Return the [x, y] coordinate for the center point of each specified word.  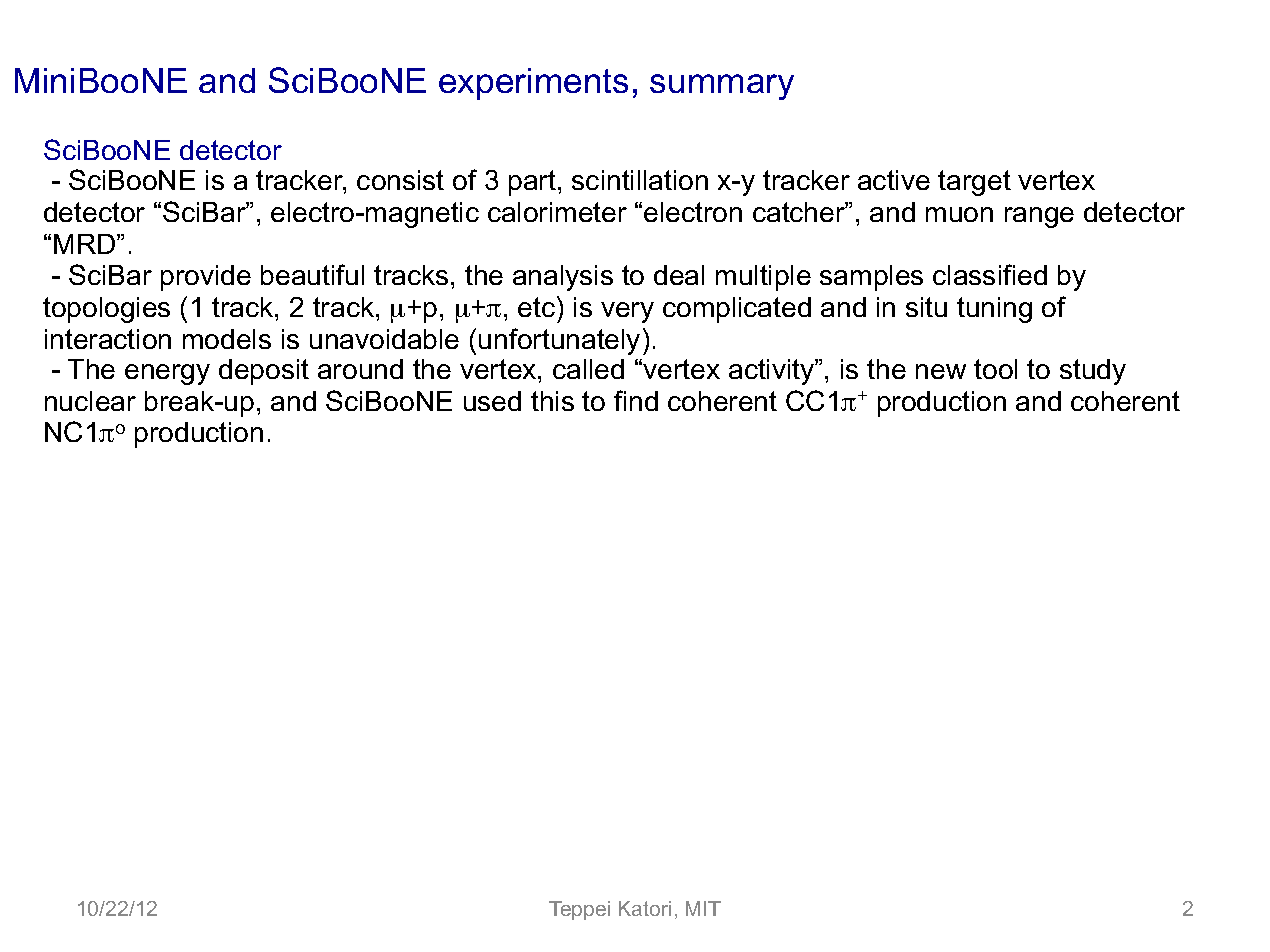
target [974, 183]
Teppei [579, 910]
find [636, 400]
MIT [703, 908]
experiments [533, 84]
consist [400, 180]
